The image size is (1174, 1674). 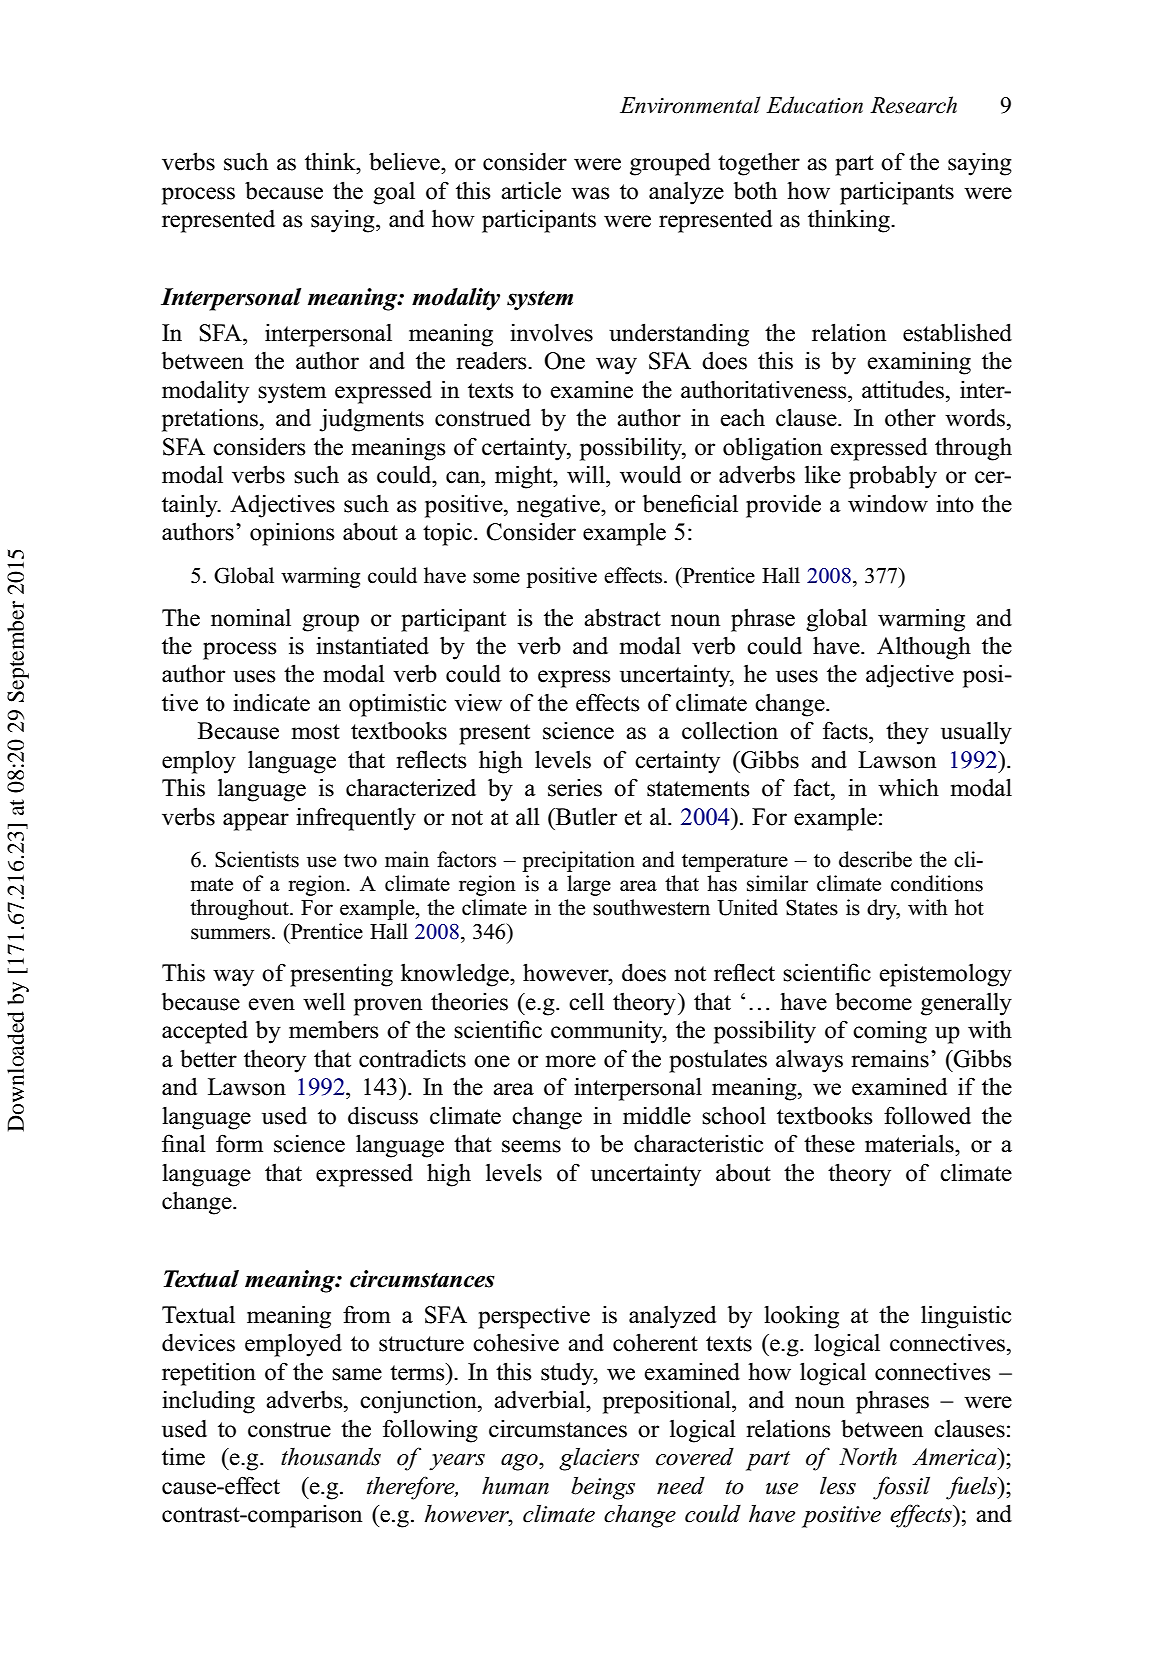 What do you see at coordinates (239, 1143) in the page?
I see `form` at bounding box center [239, 1143].
